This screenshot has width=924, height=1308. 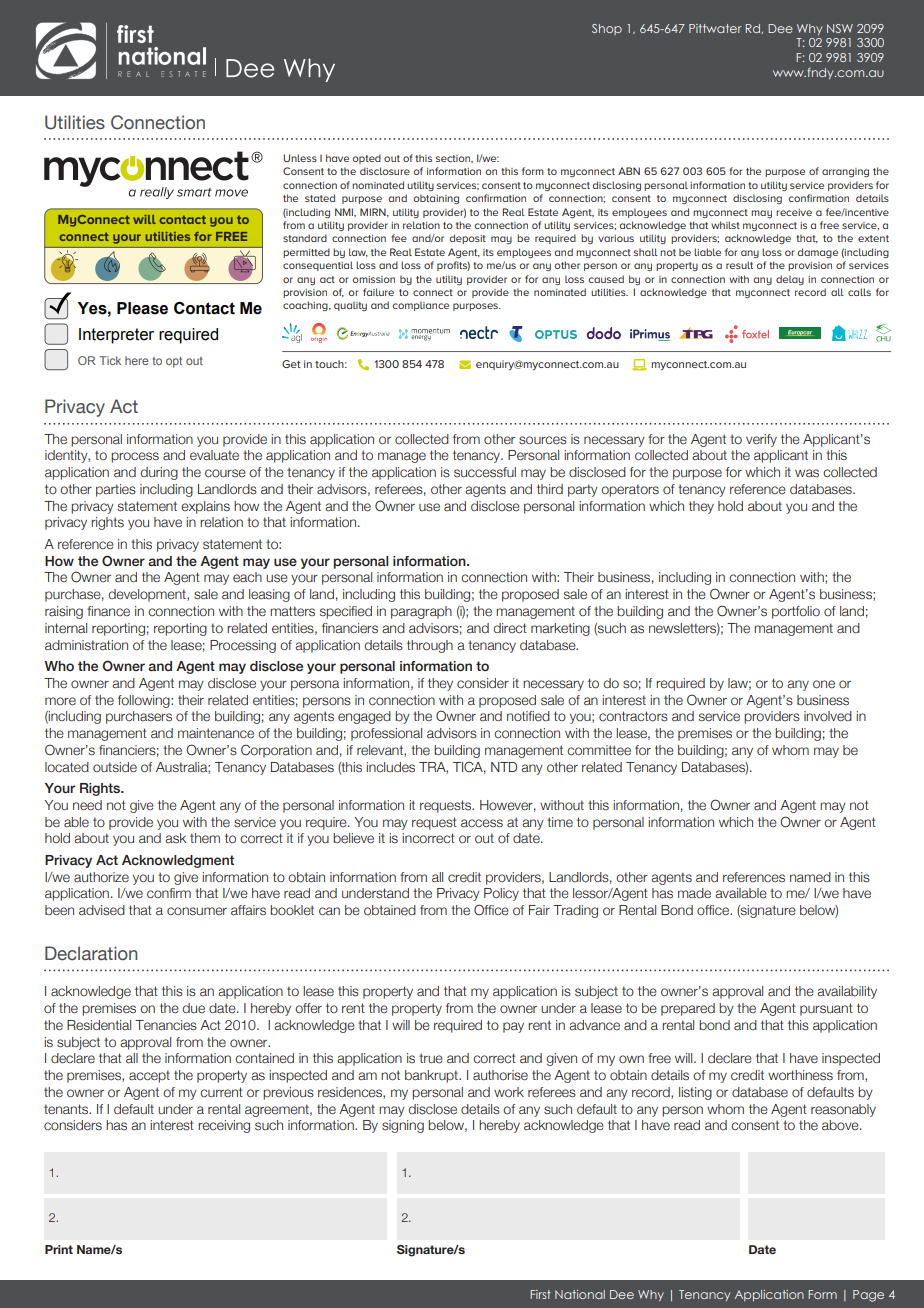 I want to click on Unless, so click(x=300, y=158).
